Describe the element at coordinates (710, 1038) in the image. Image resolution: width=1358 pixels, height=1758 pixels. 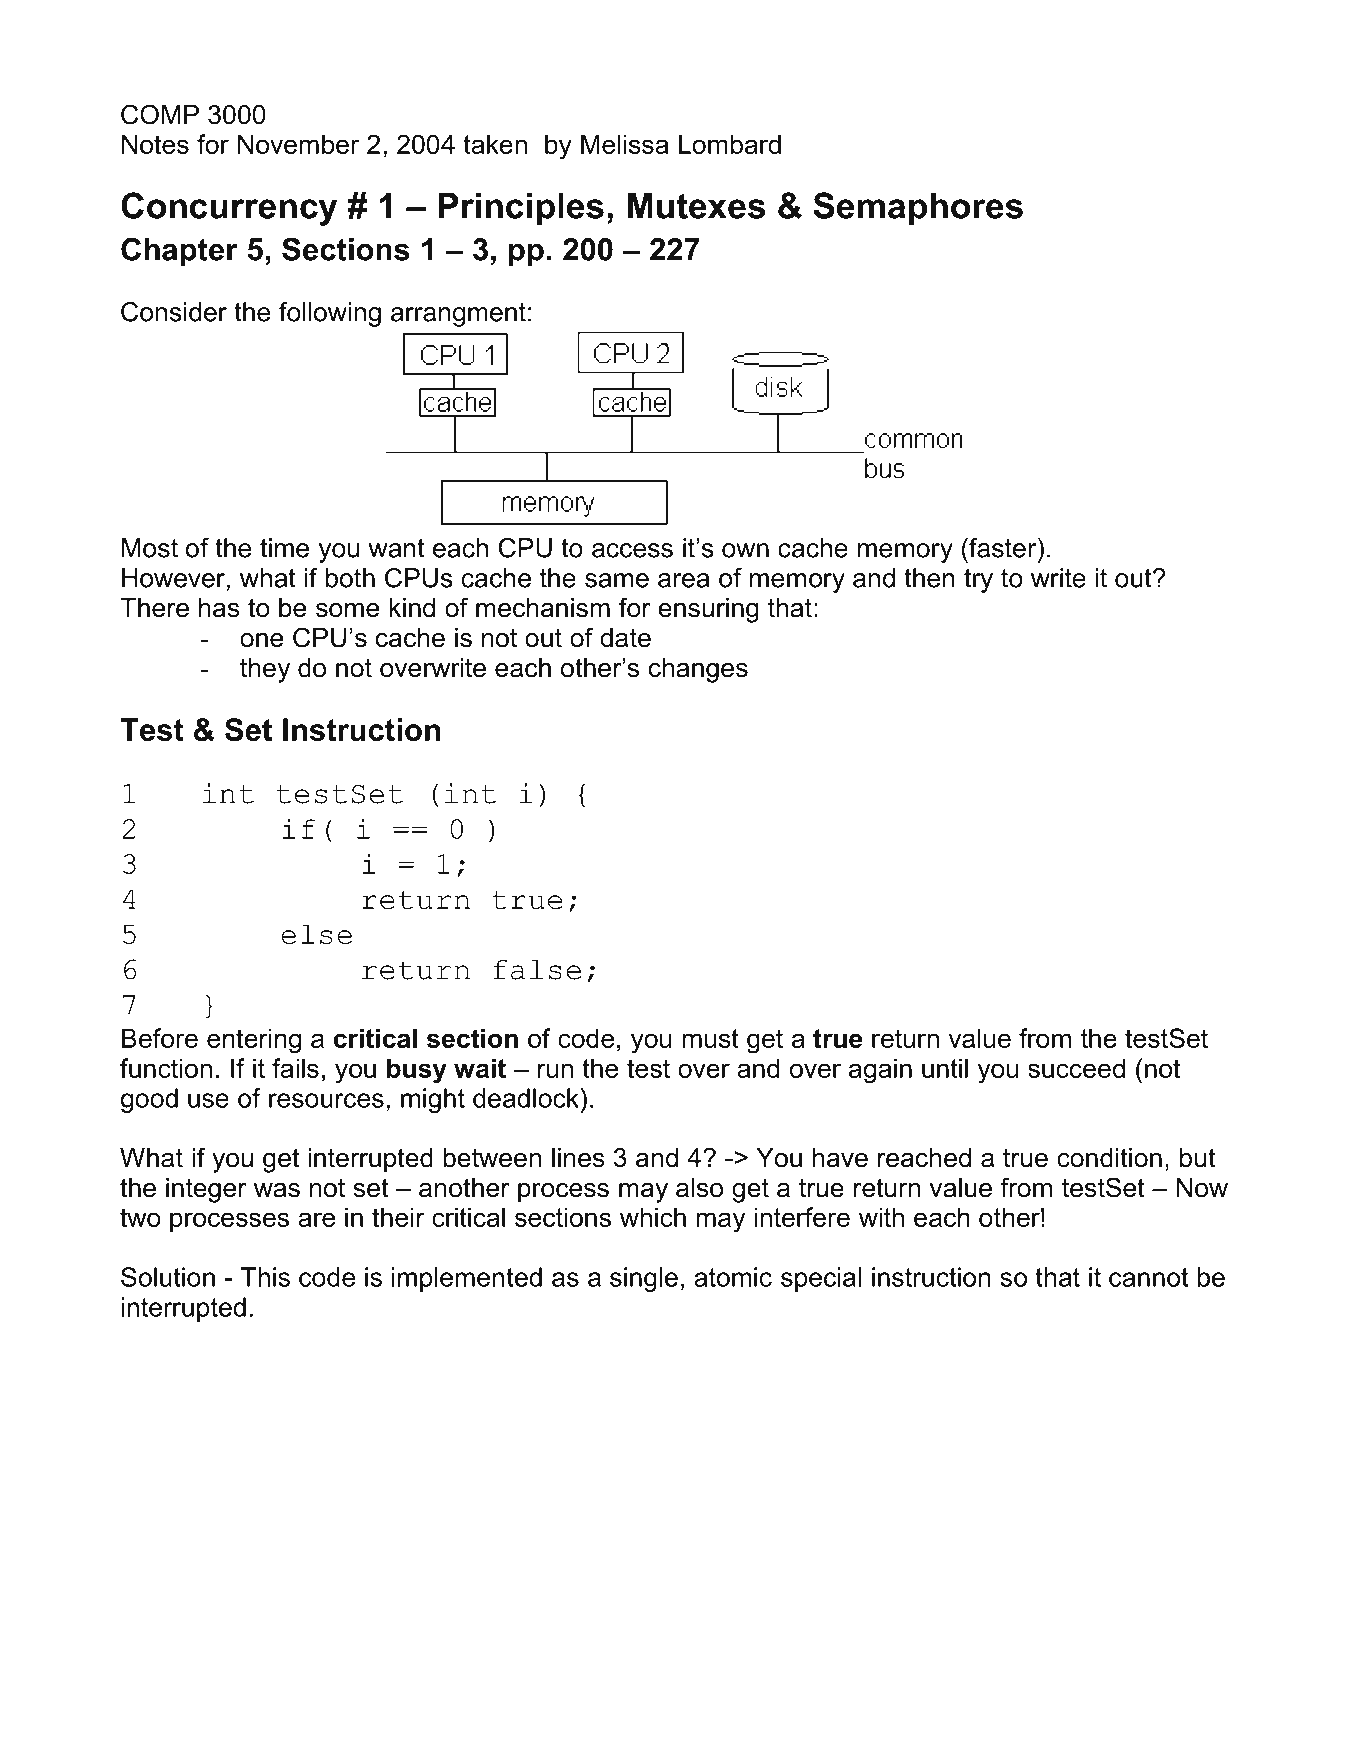
I see `must` at that location.
